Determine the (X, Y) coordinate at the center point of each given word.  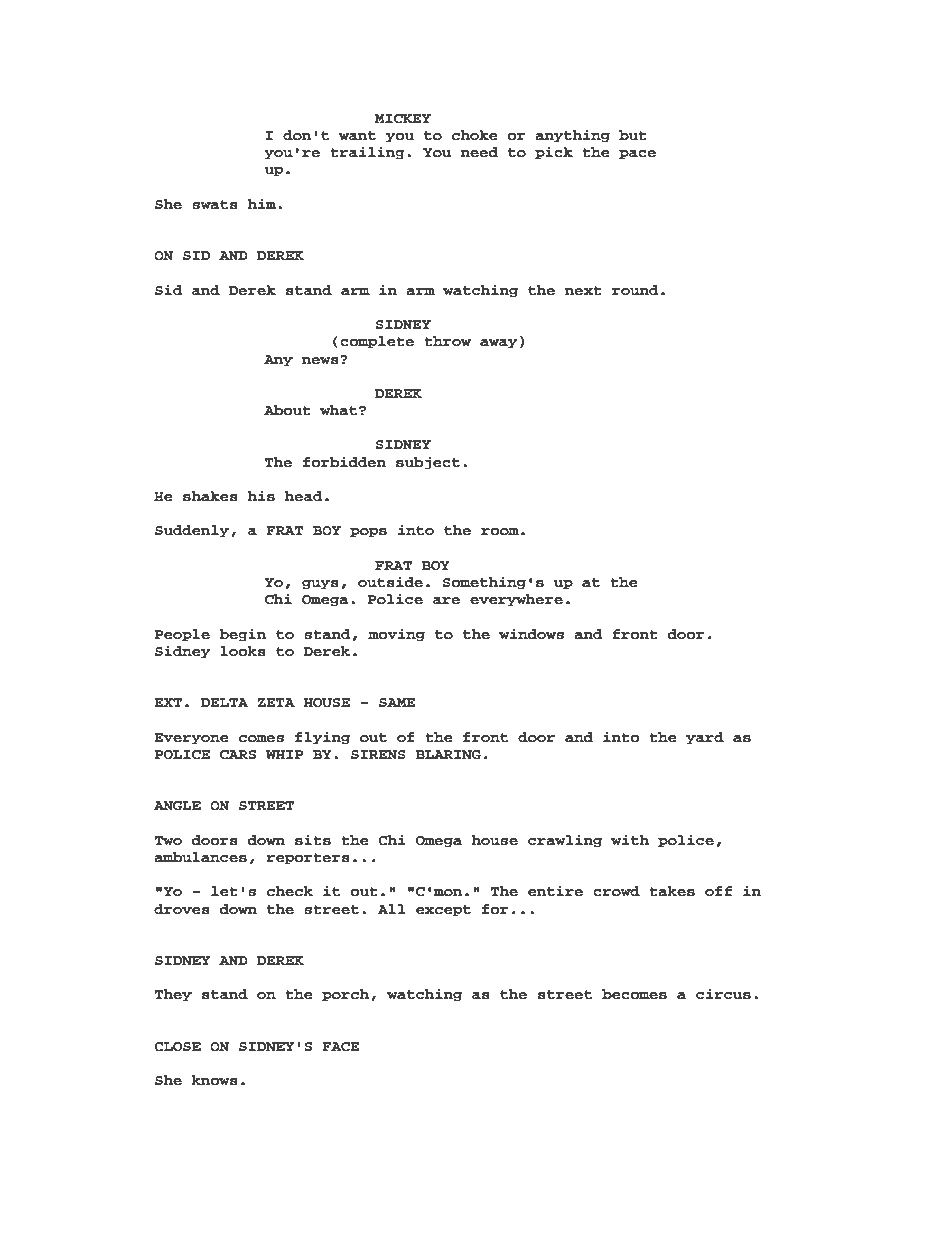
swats (215, 205)
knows (215, 1080)
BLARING (448, 755)
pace (637, 155)
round (635, 290)
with (630, 839)
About (287, 410)
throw (448, 341)
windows (531, 634)
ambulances (200, 857)
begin (243, 635)
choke (474, 135)
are (446, 601)
